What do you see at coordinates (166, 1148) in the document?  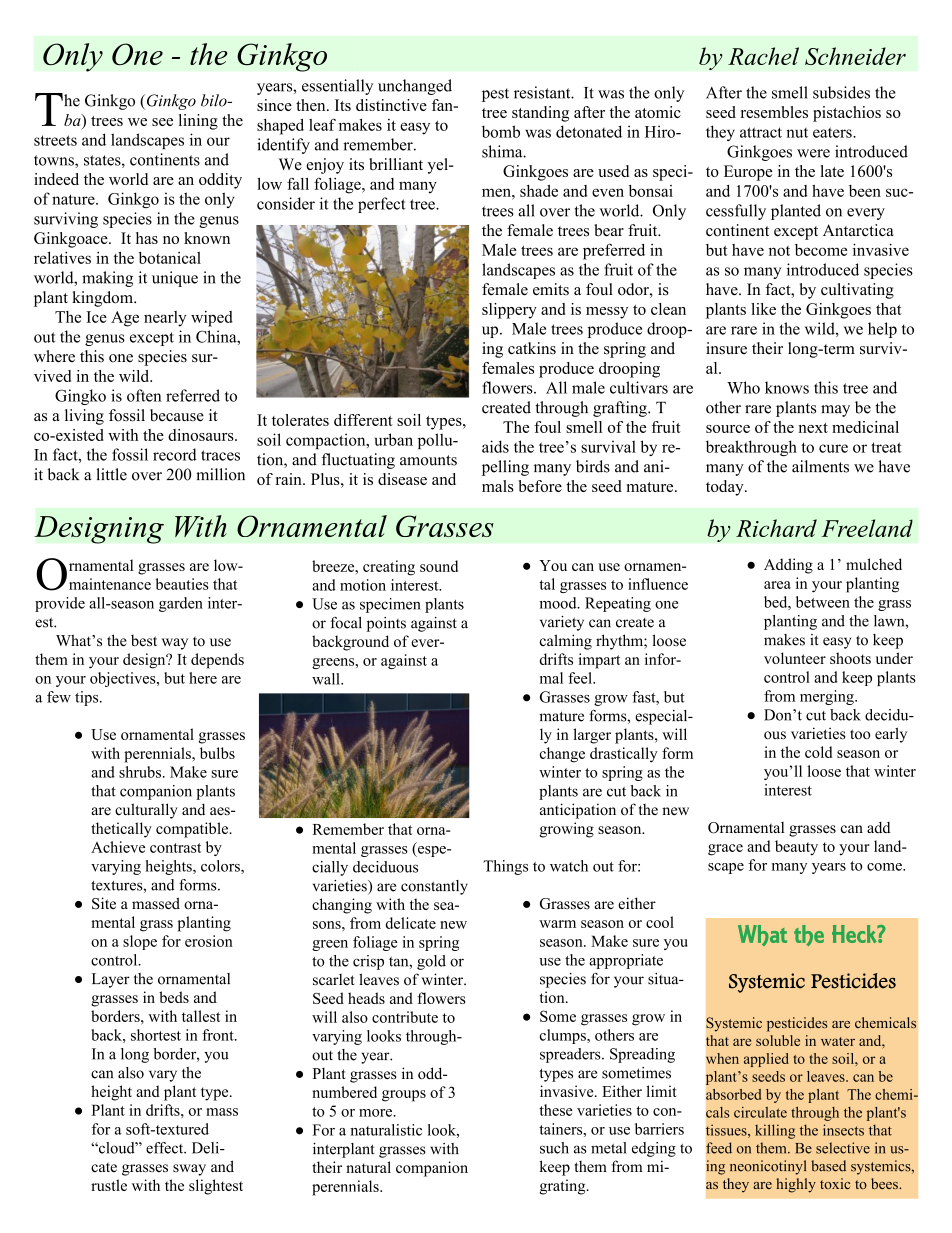 I see `effect` at bounding box center [166, 1148].
